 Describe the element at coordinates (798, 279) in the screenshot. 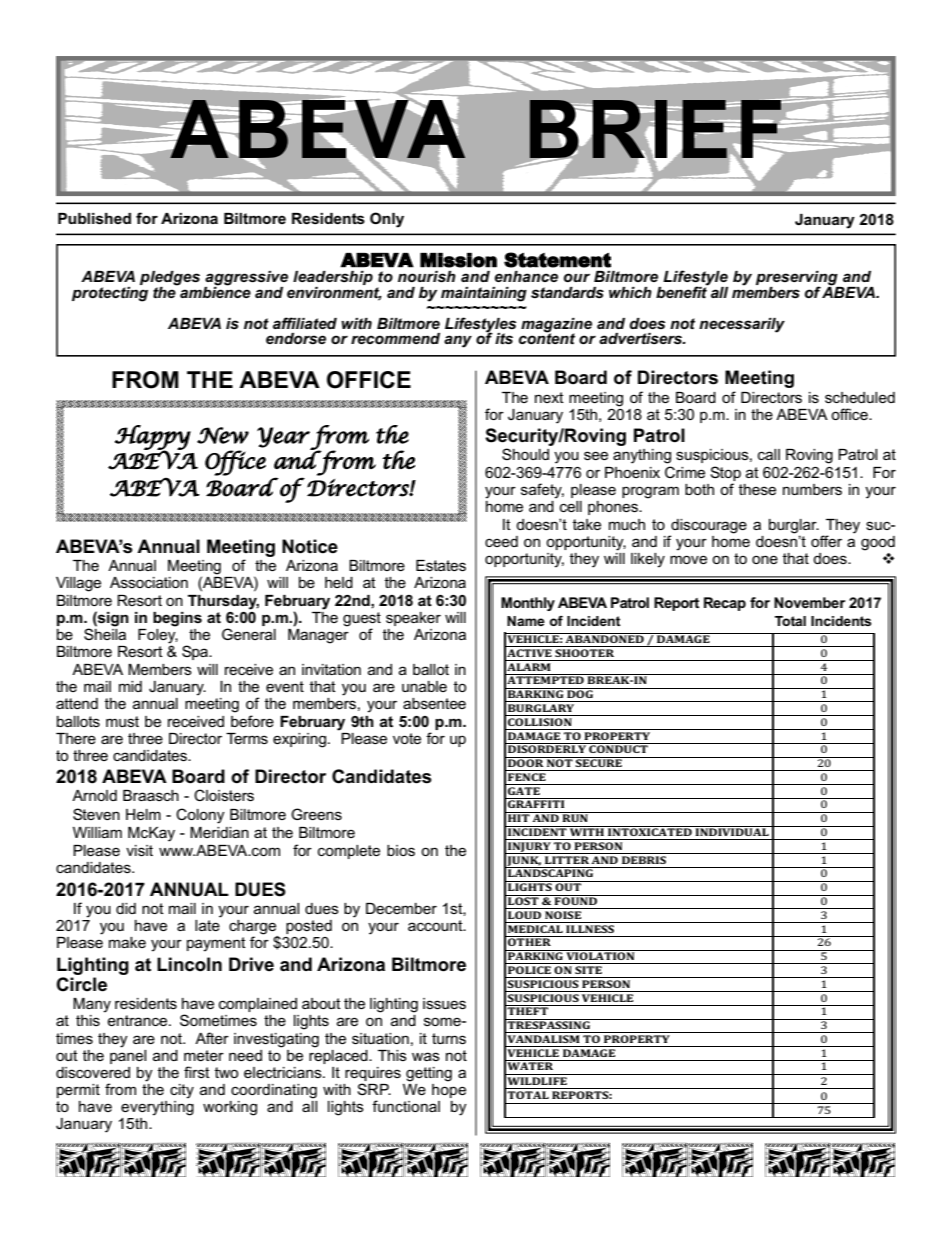

I see `preserving` at that location.
